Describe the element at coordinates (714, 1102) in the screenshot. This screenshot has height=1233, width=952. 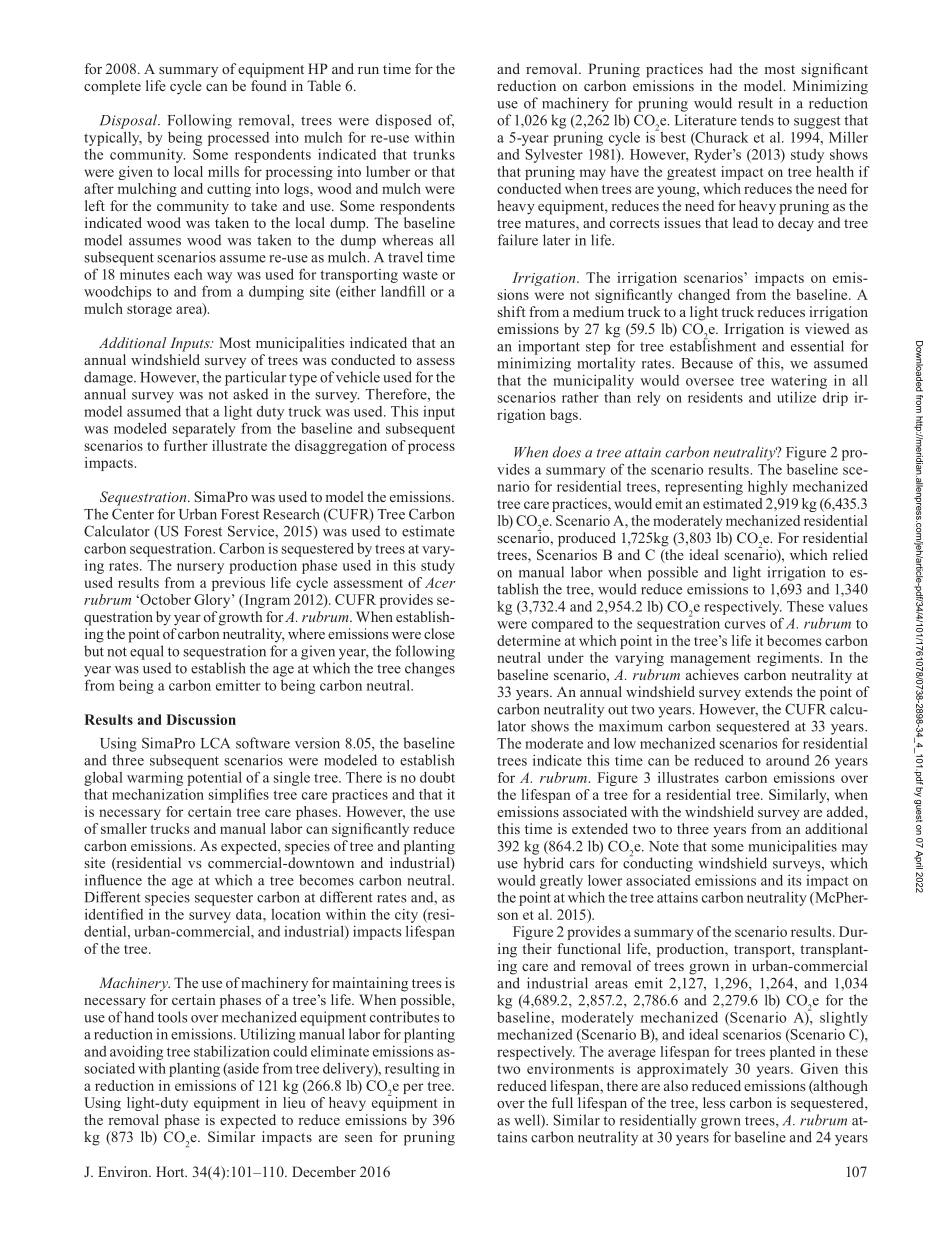
I see `less` at that location.
